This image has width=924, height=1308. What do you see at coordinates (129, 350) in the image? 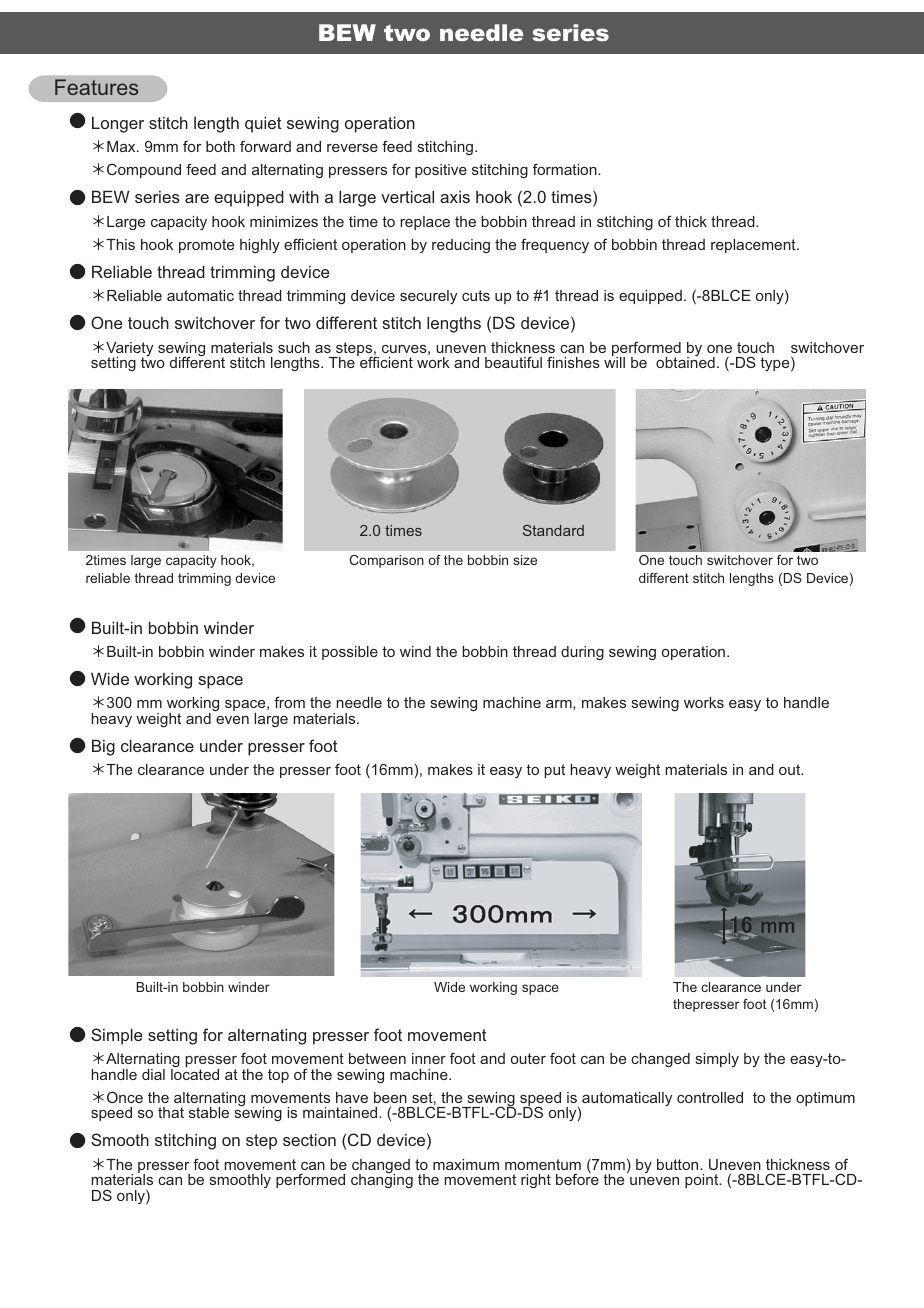
I see `Variety` at bounding box center [129, 350].
